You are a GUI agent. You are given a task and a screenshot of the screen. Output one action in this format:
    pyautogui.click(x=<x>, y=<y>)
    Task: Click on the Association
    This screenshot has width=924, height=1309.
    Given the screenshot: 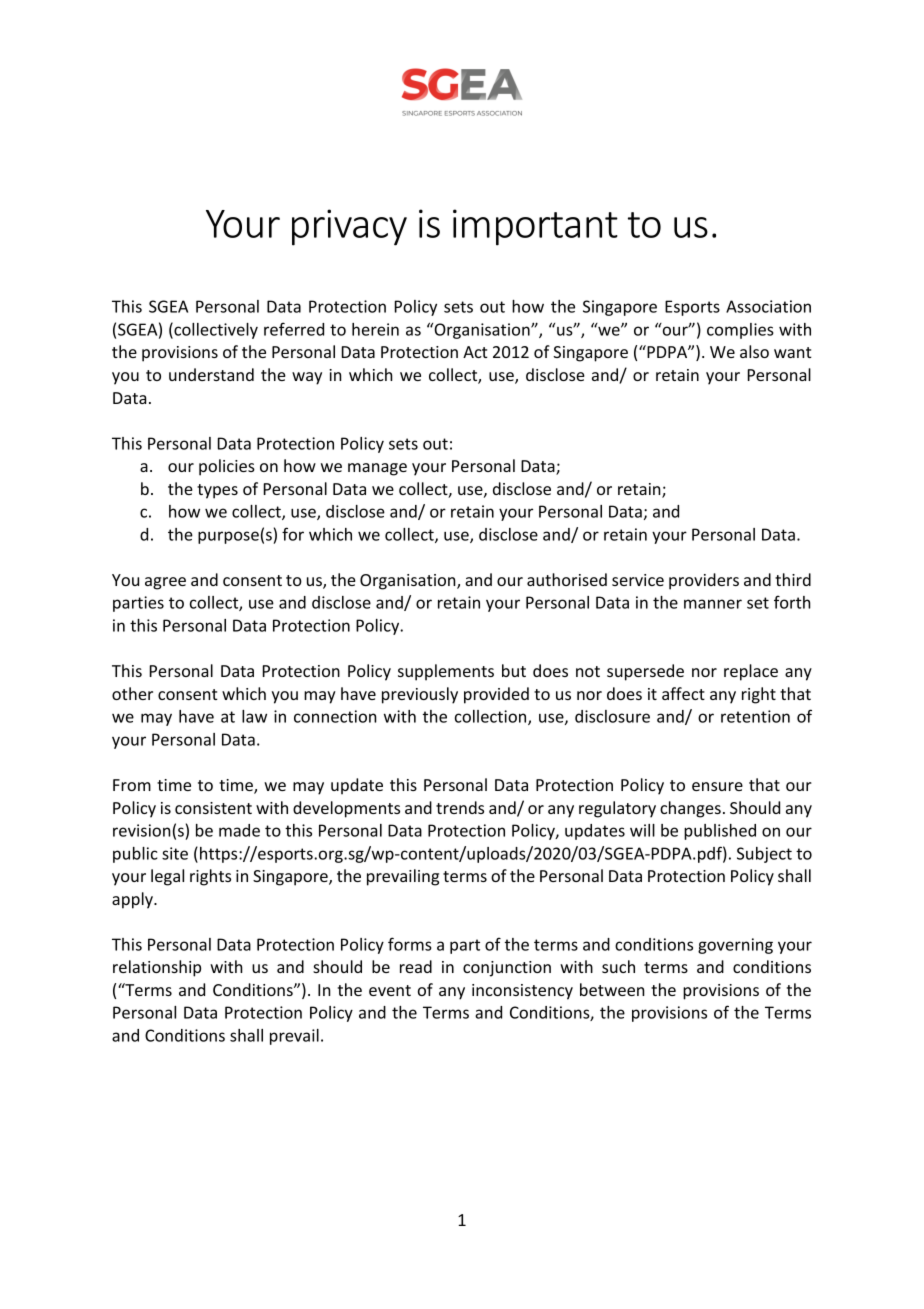 What is the action you would take?
    pyautogui.click(x=768, y=306)
